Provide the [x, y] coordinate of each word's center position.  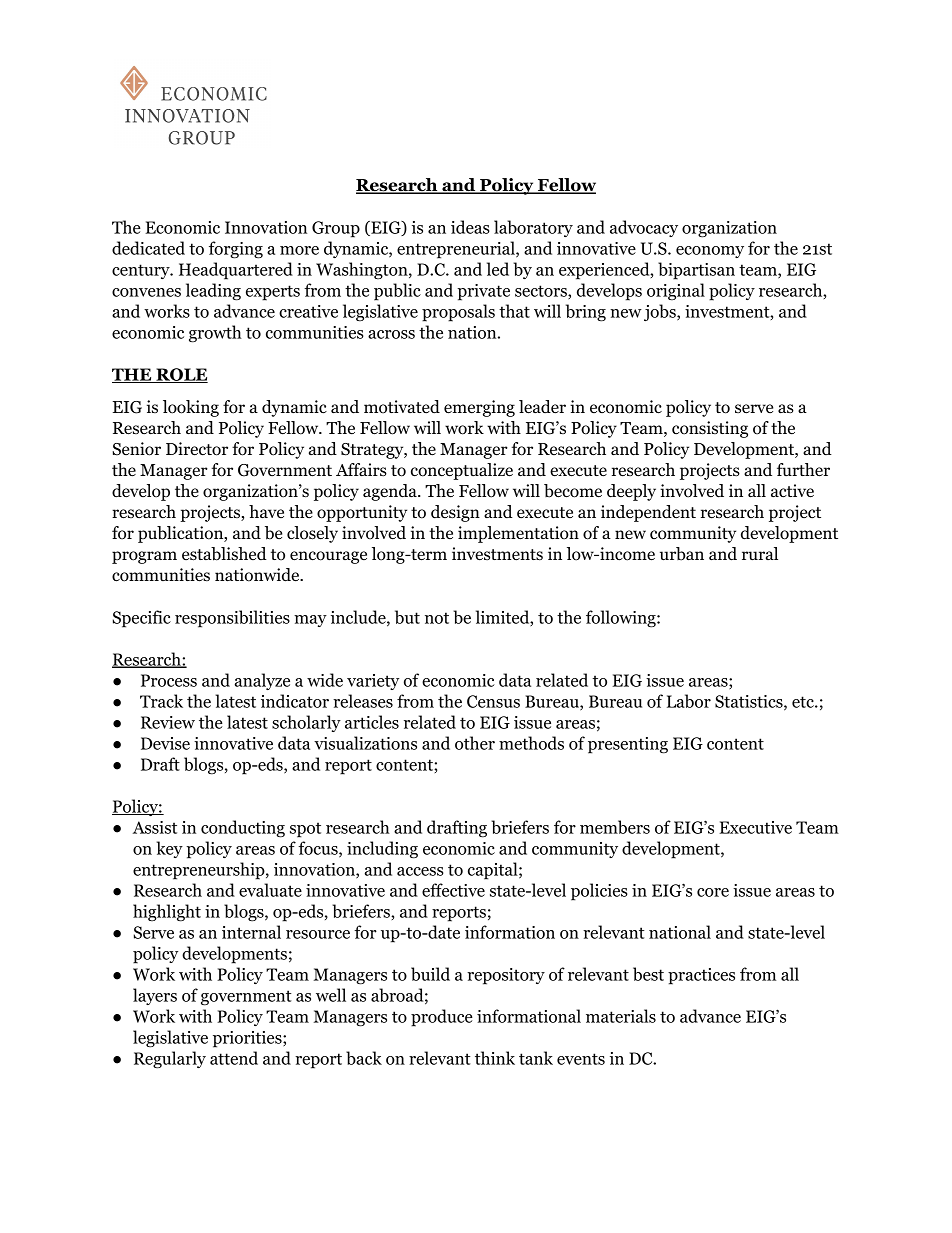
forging [236, 250]
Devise [165, 743]
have [266, 511]
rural [760, 553]
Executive [755, 827]
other [475, 743]
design [455, 513]
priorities [248, 1039]
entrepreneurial [457, 250]
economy [710, 252]
